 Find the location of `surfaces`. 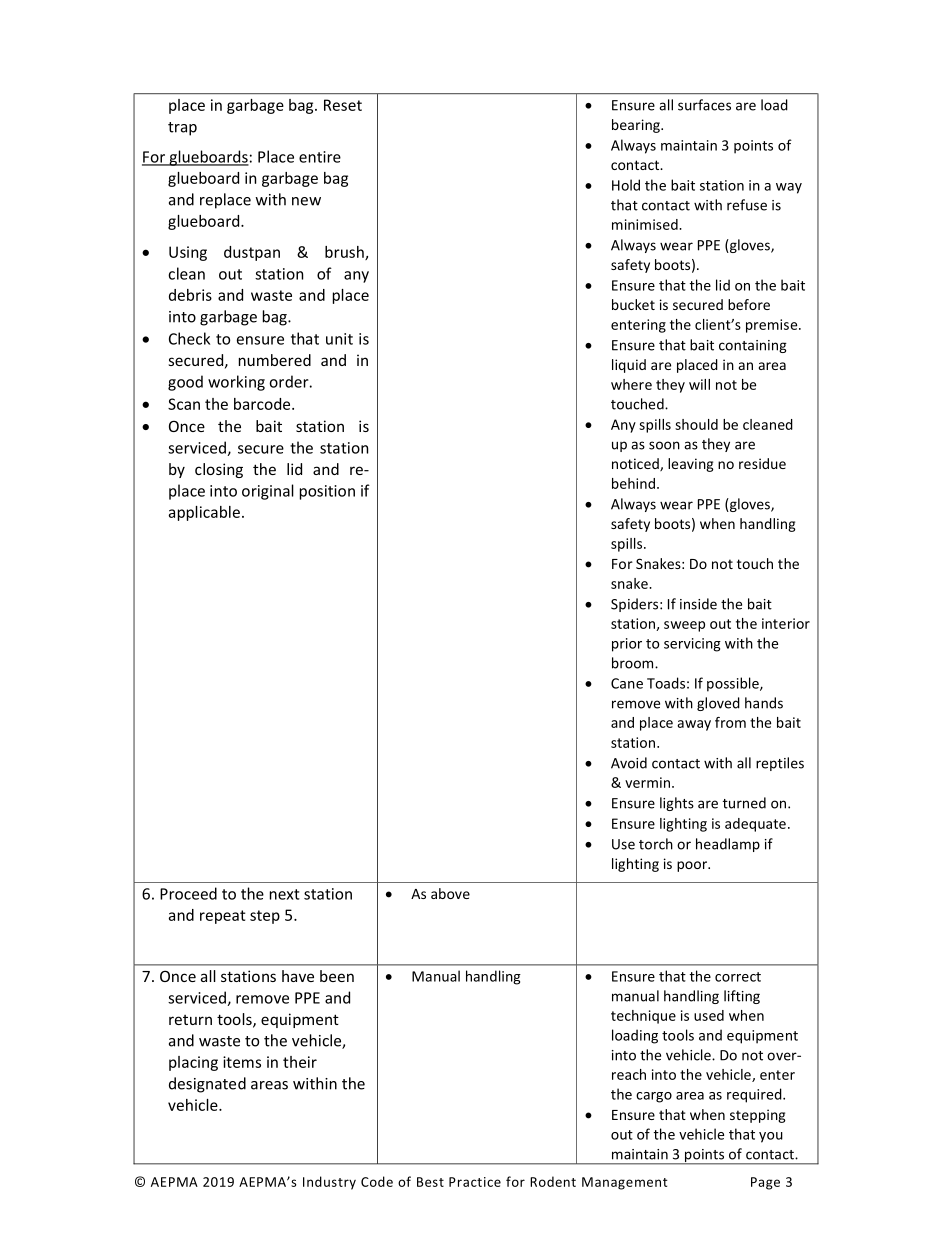

surfaces is located at coordinates (704, 105).
